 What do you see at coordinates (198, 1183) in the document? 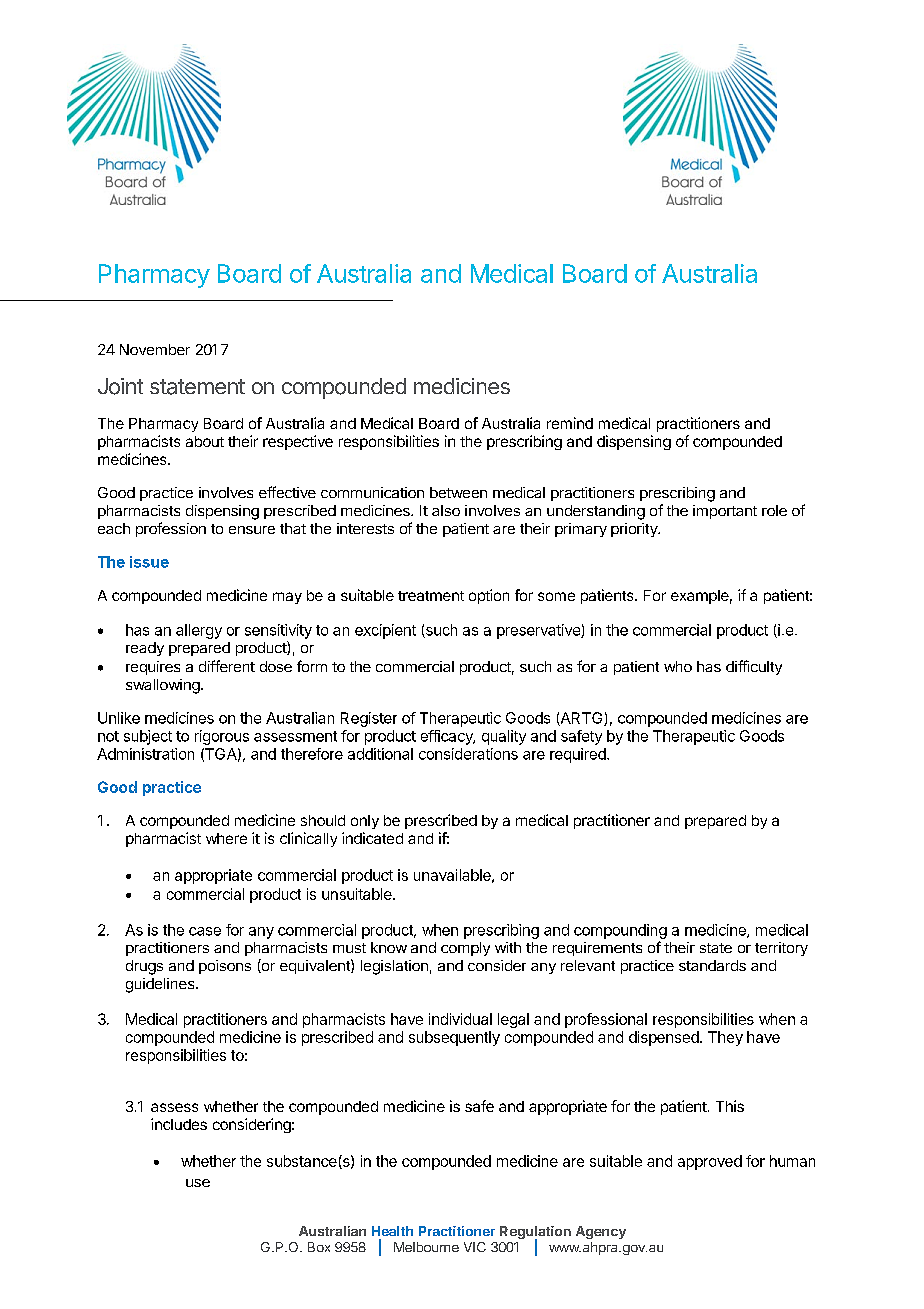
I see `use` at bounding box center [198, 1183].
